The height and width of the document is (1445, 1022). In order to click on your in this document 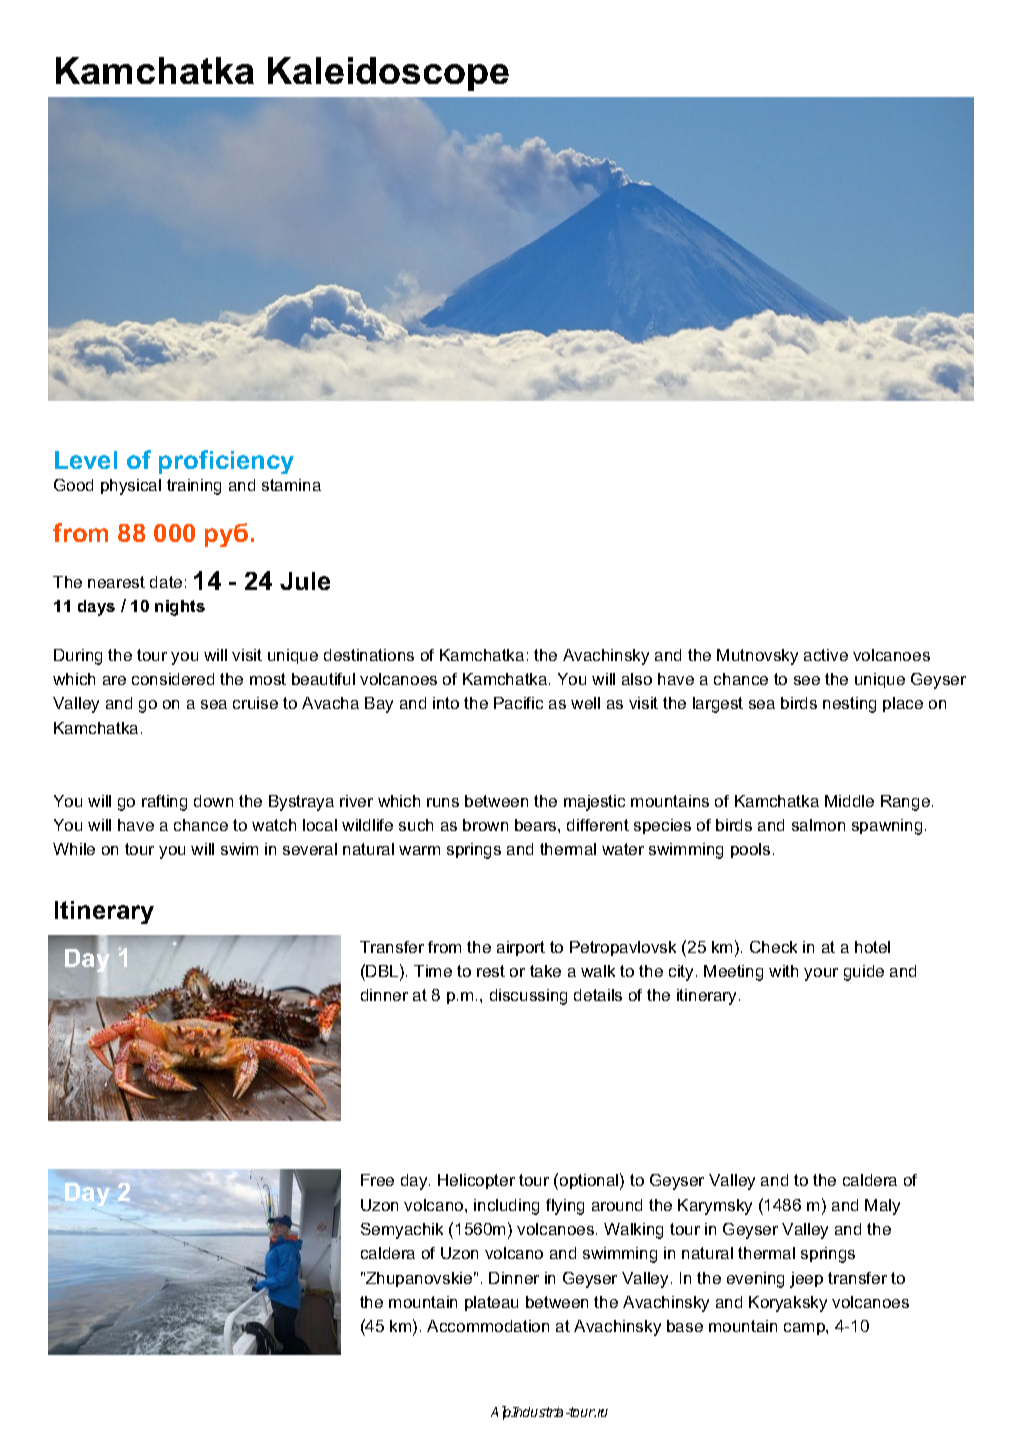, I will do `click(821, 974)`.
